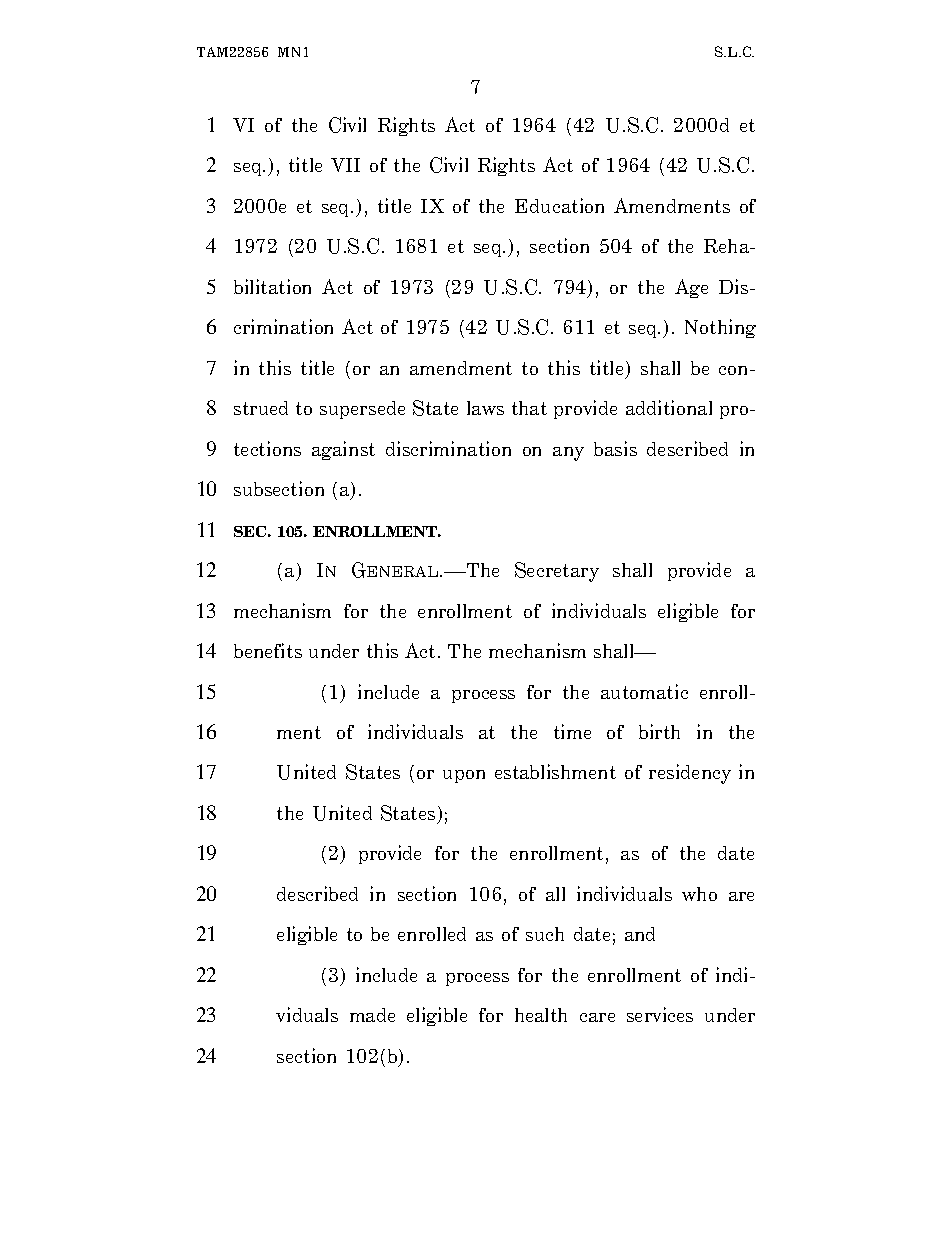  Describe the element at coordinates (362, 410) in the document. I see `supersede` at that location.
